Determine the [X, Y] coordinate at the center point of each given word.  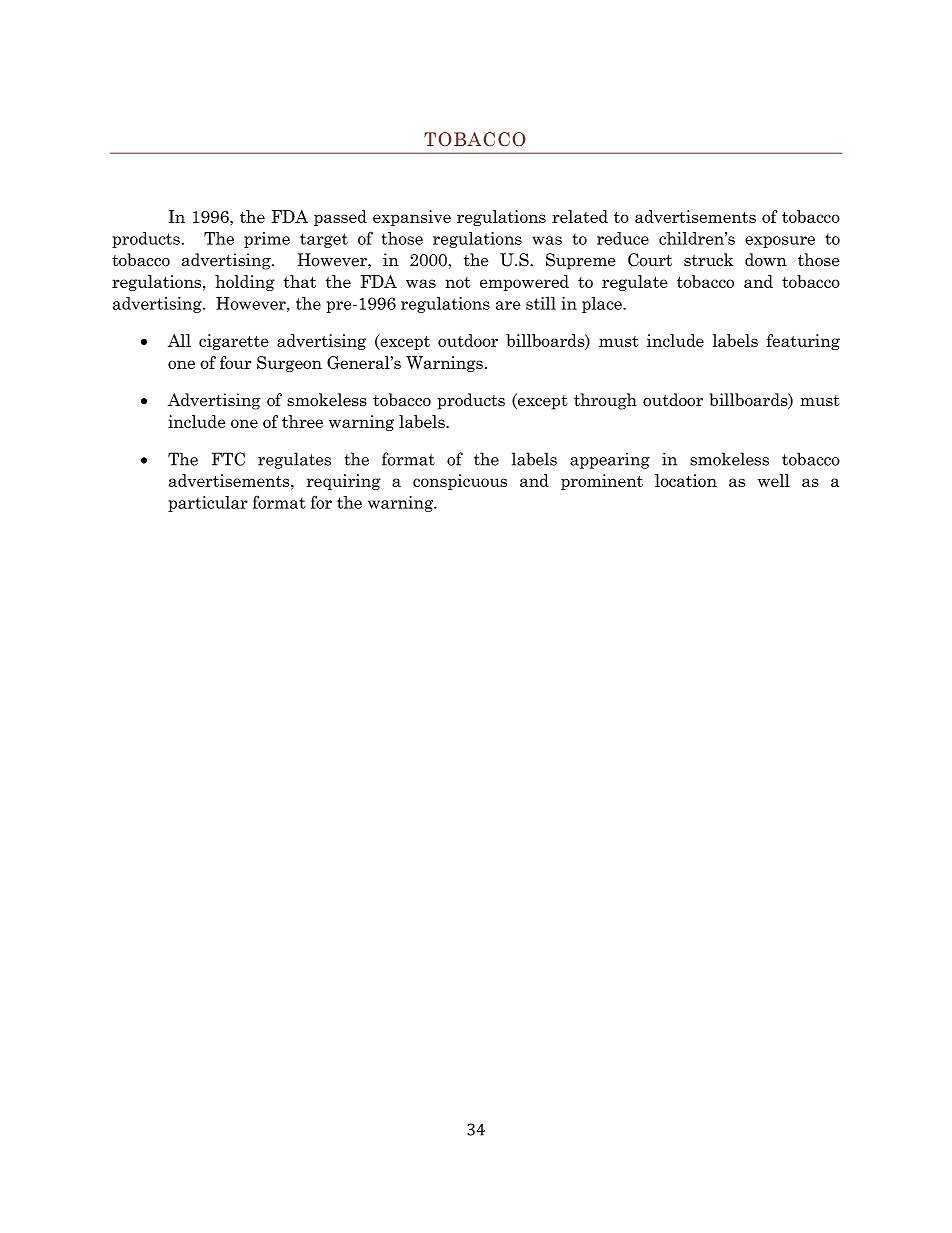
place [603, 305]
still [541, 303]
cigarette [234, 342]
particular [208, 504]
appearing [610, 461]
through [605, 401]
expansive [412, 218]
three [302, 421]
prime [267, 240]
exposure [780, 242]
